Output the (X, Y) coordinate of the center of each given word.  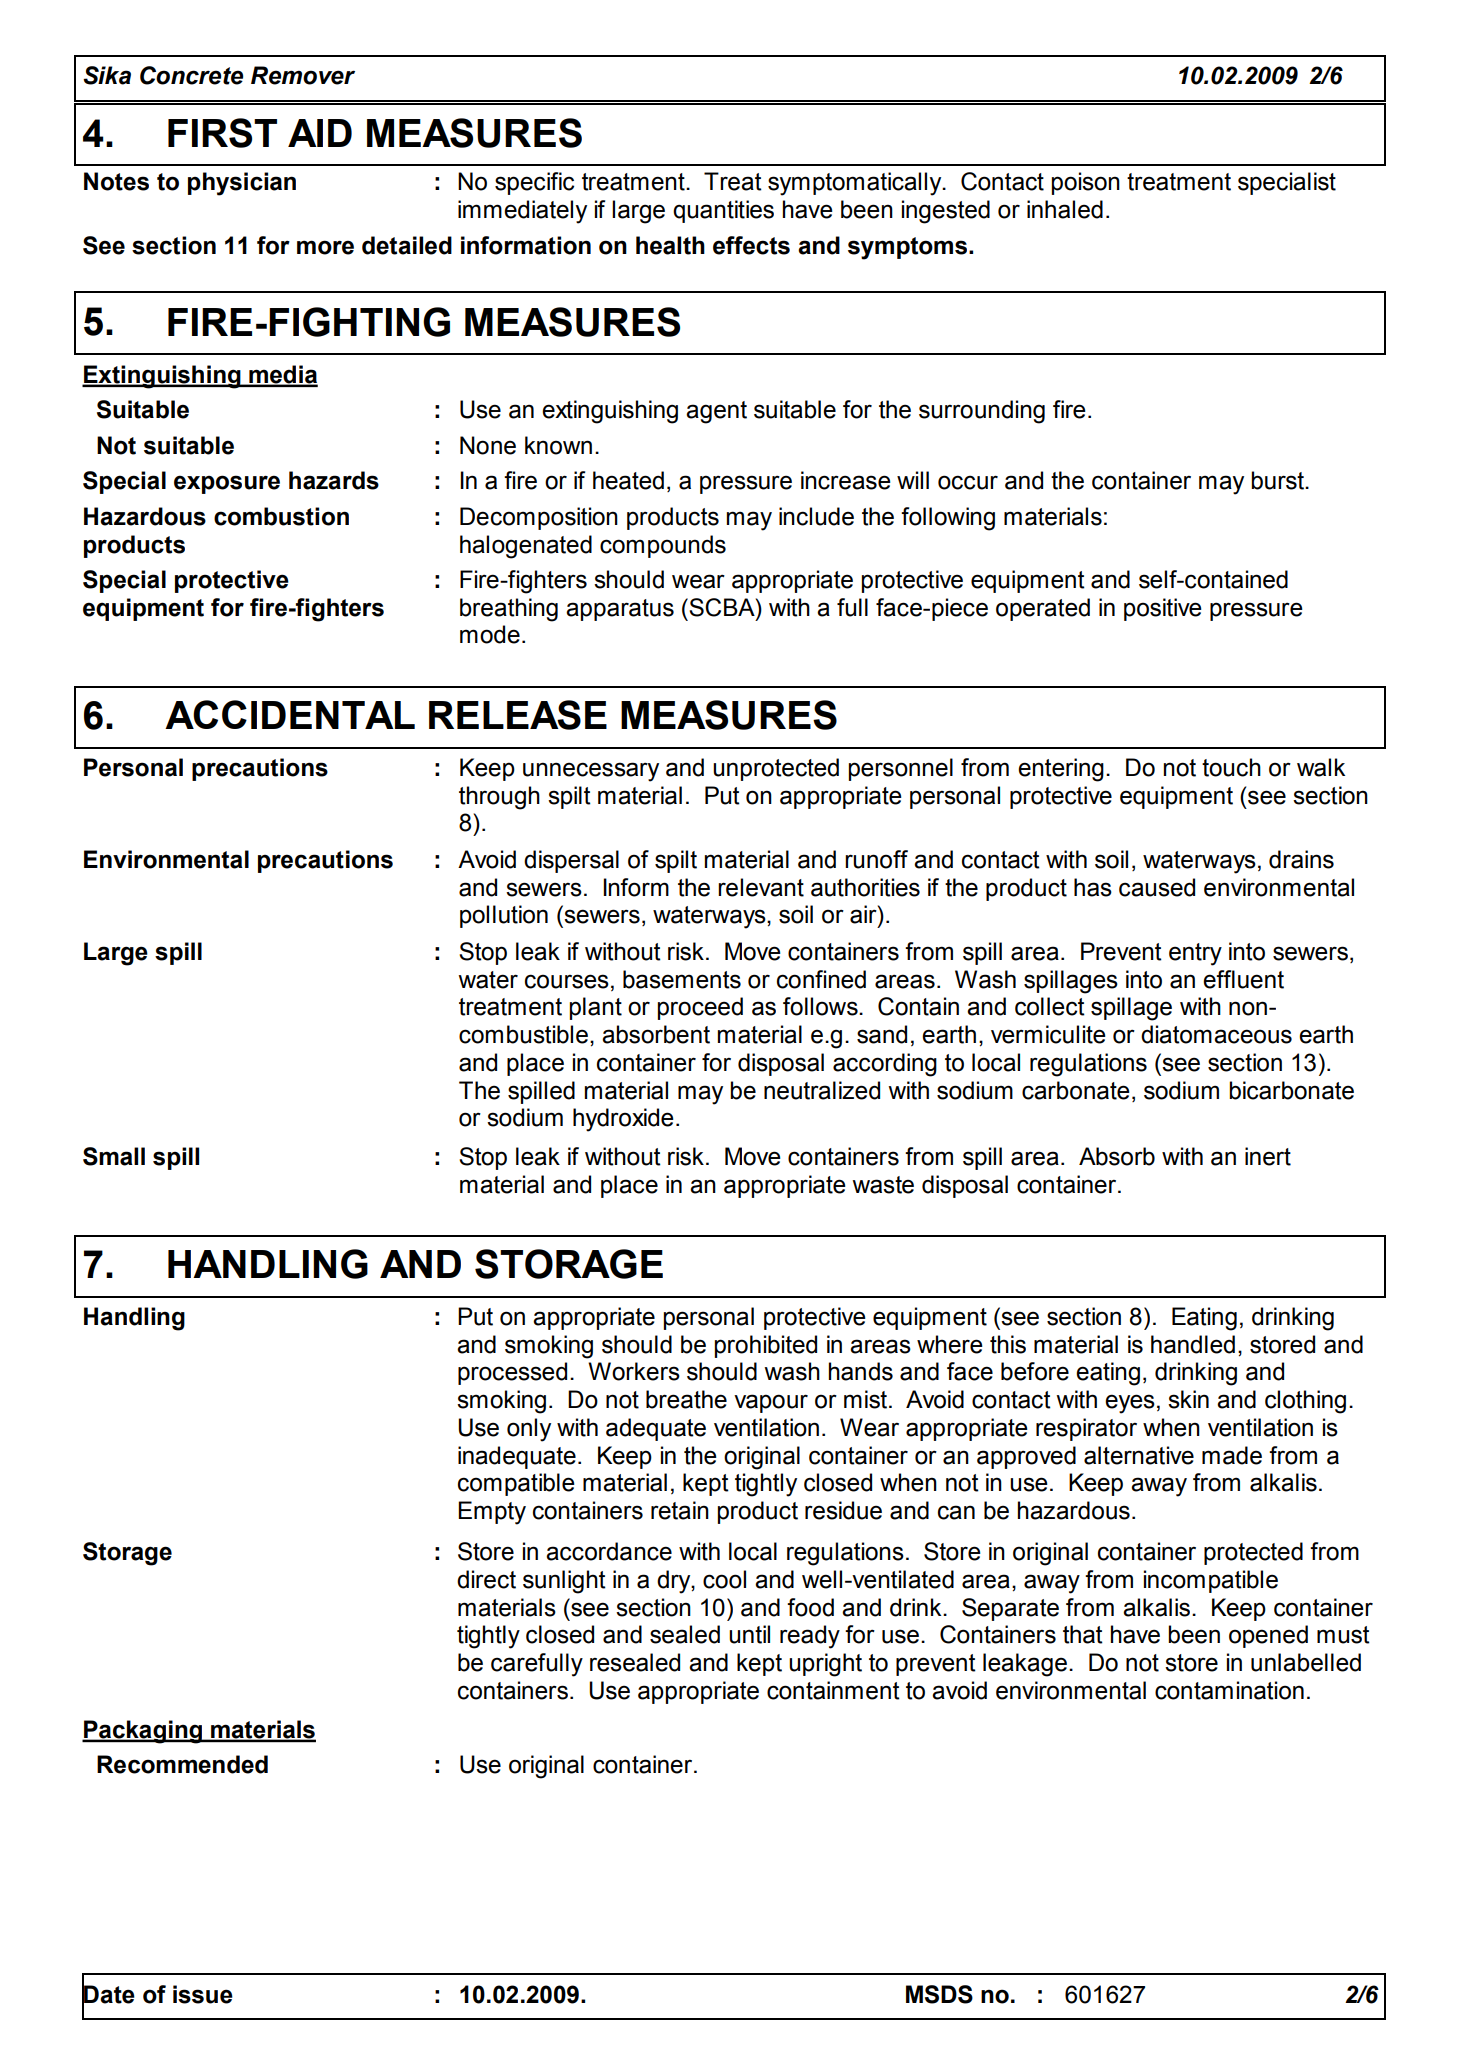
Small (114, 1156)
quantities (723, 211)
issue (203, 1994)
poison (1086, 183)
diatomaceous (1216, 1034)
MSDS (939, 1994)
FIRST (222, 133)
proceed (700, 1008)
